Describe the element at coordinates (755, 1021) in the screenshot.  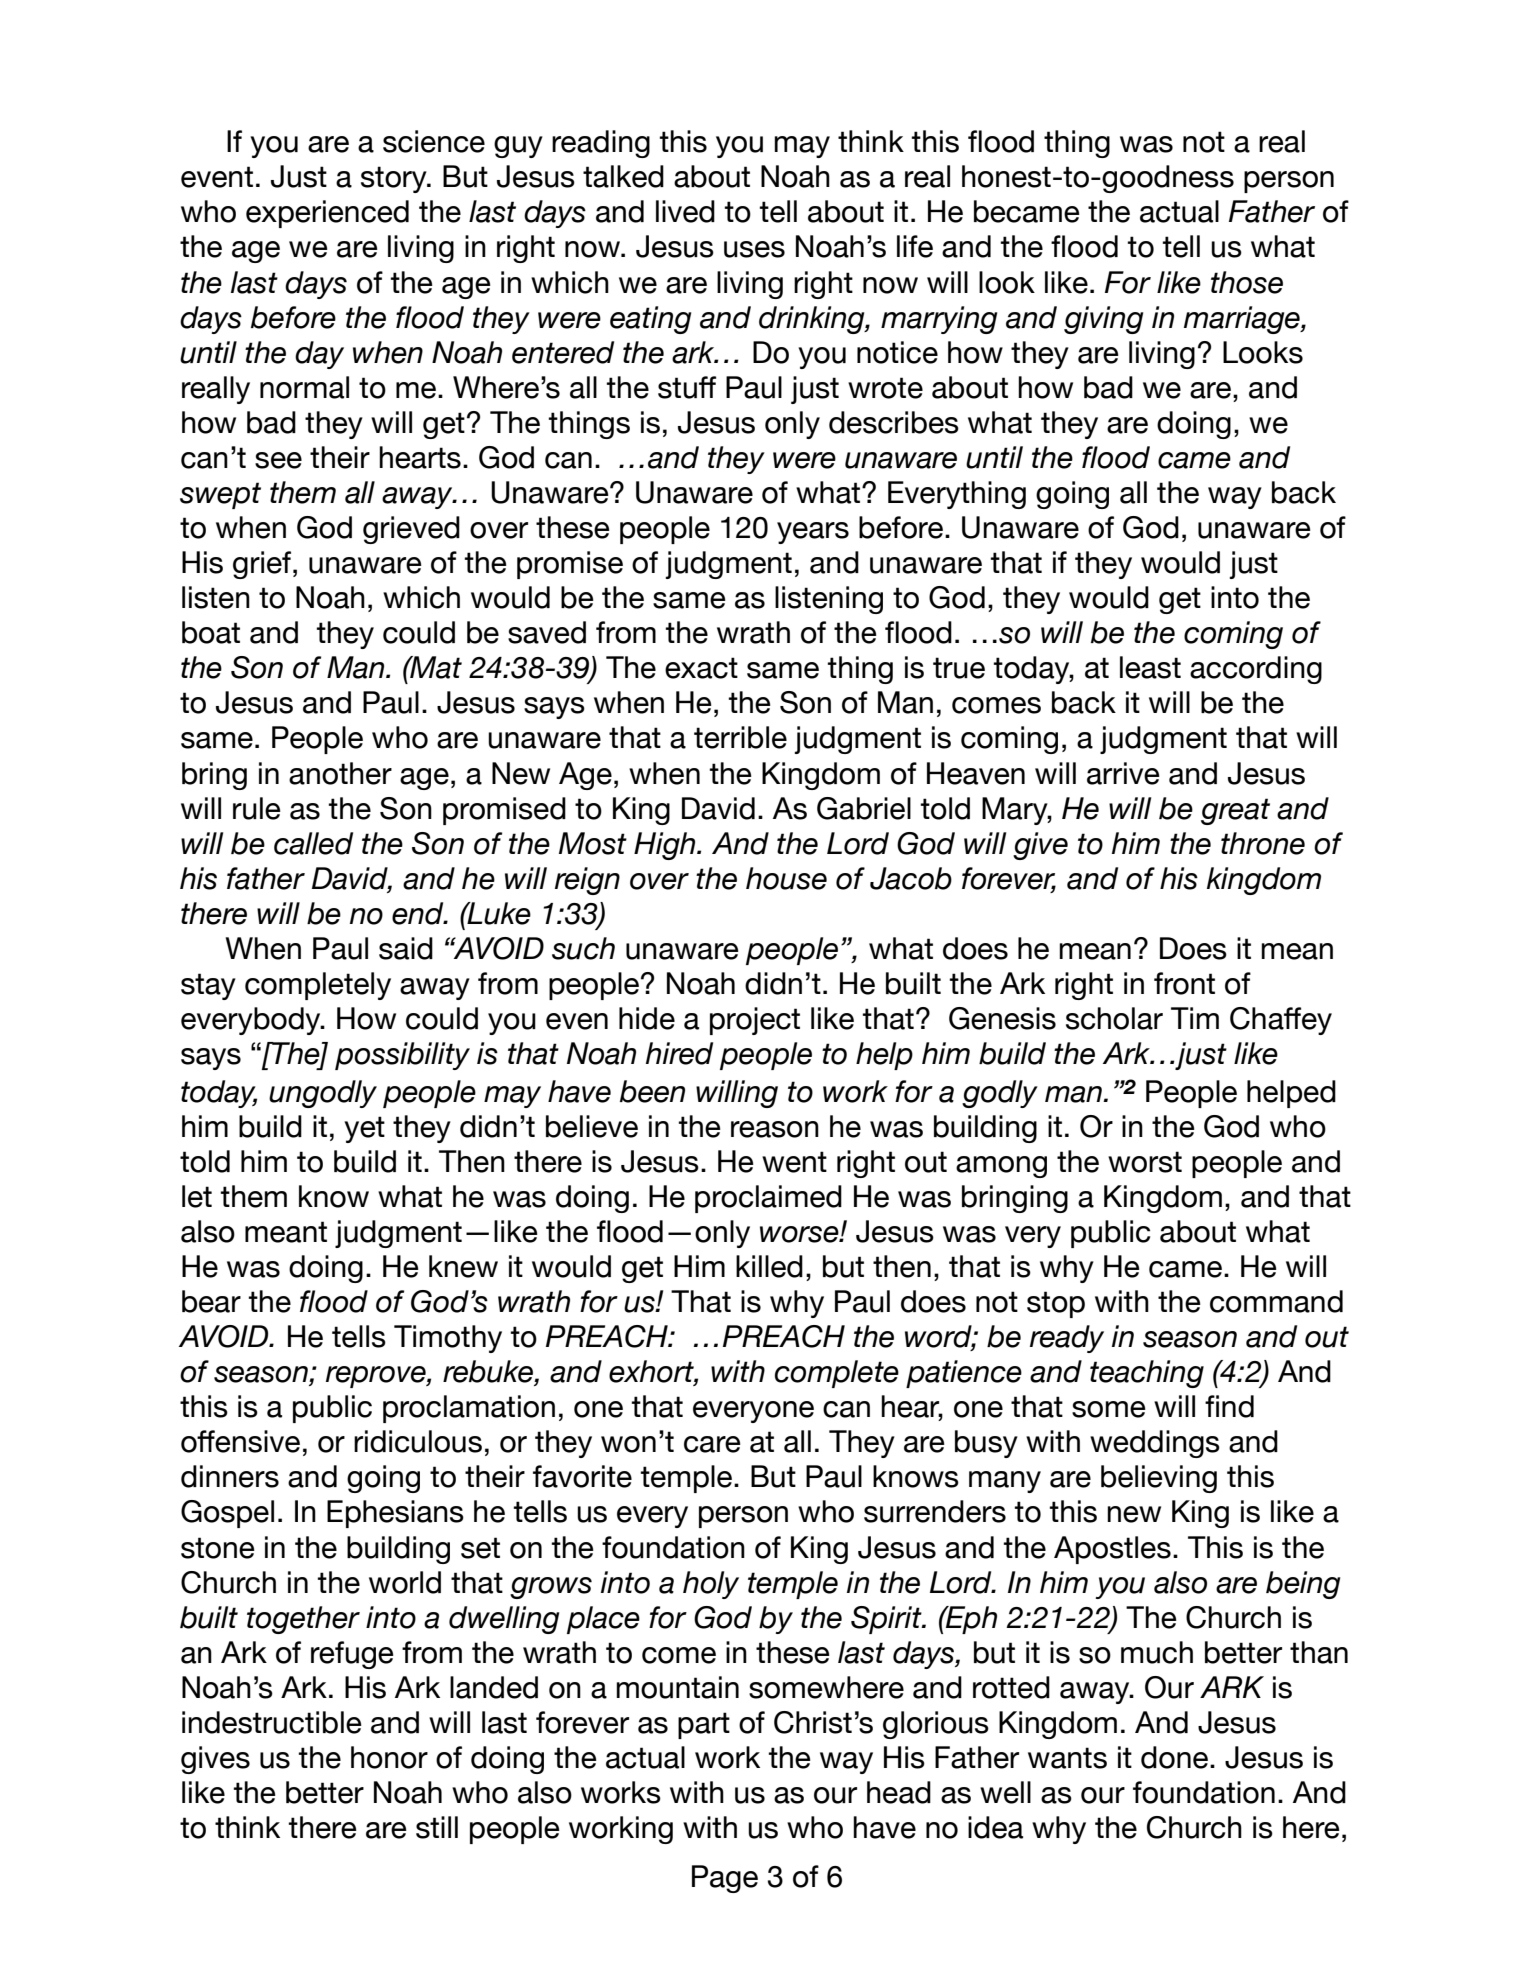
I see `project` at that location.
